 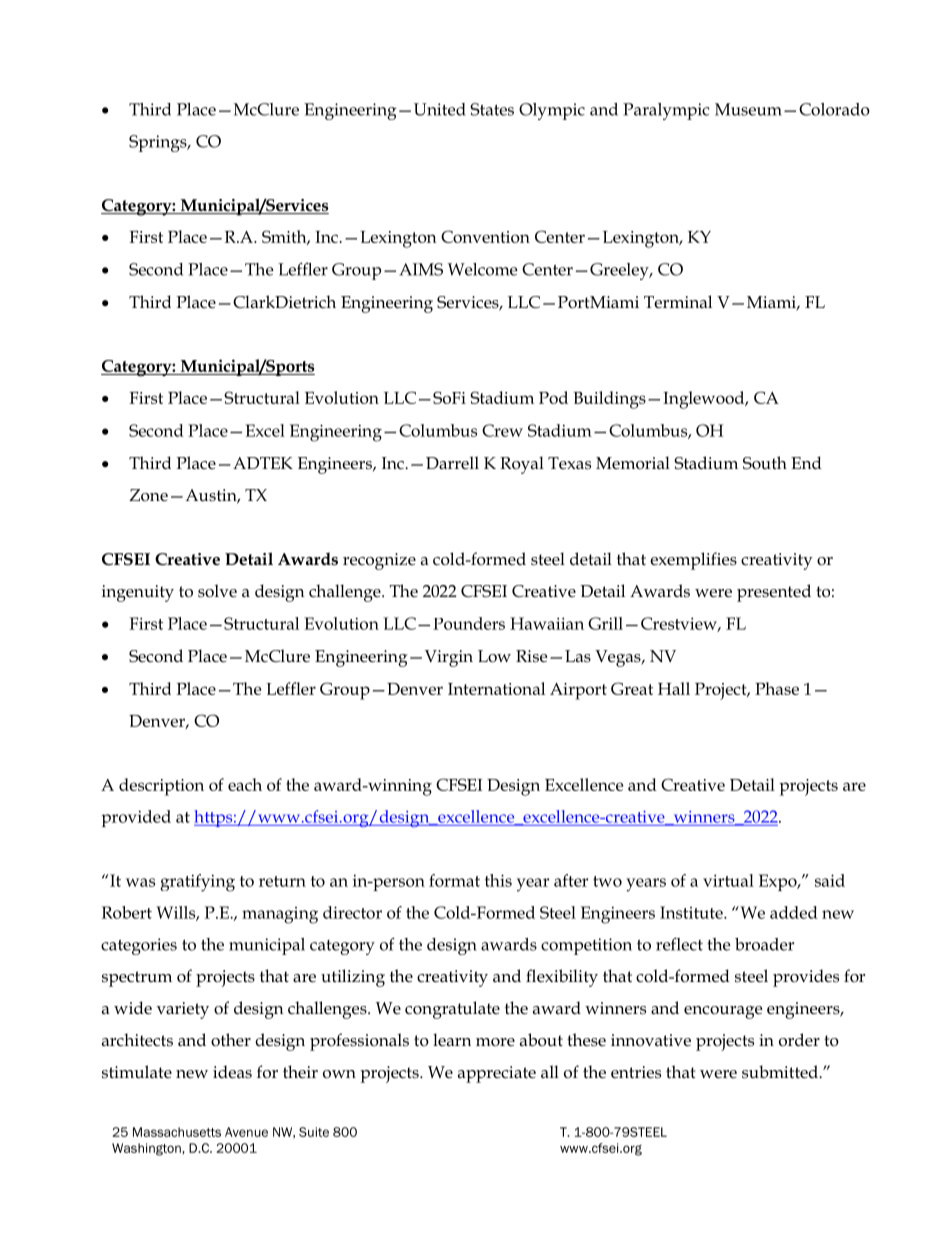 I want to click on South, so click(x=765, y=463).
